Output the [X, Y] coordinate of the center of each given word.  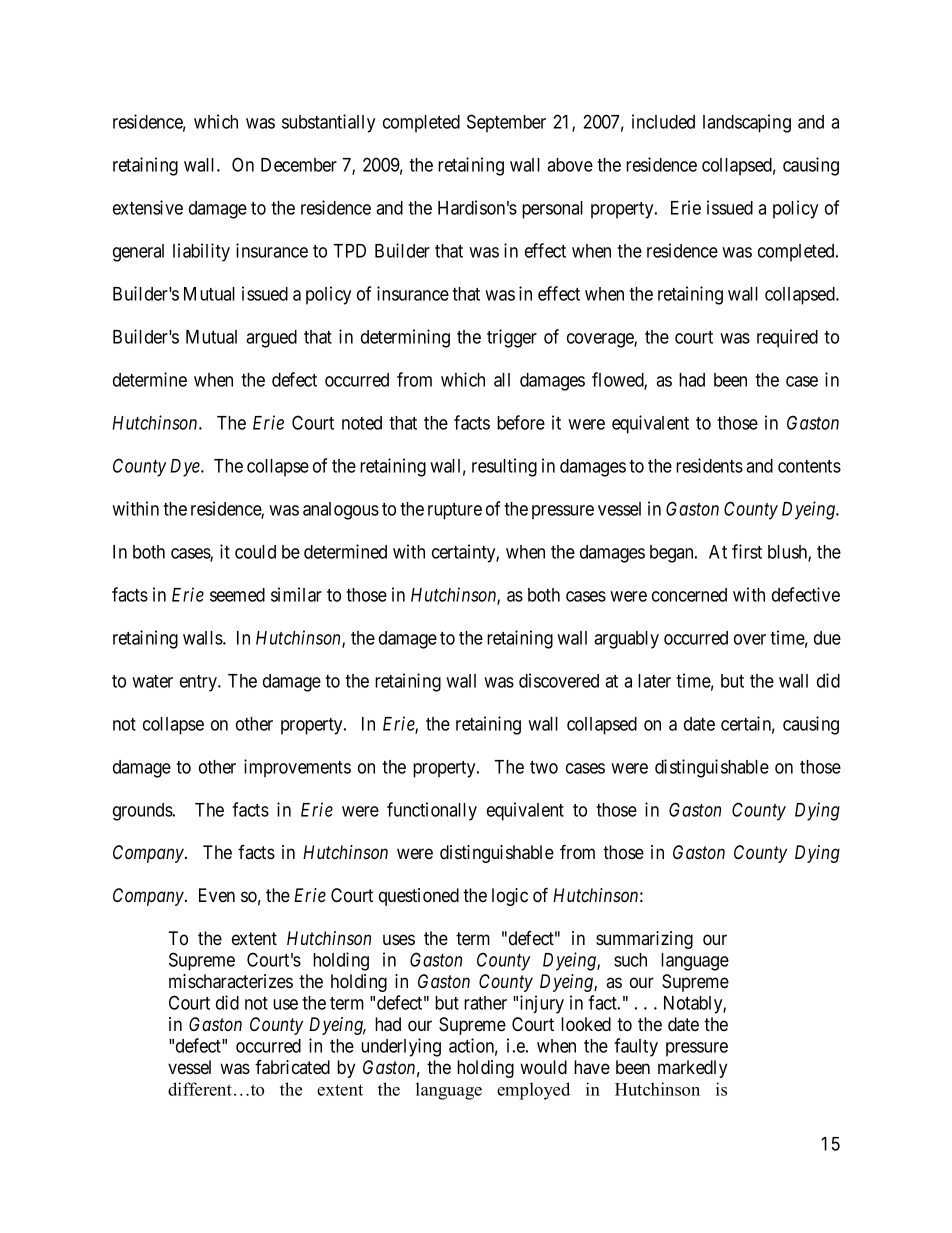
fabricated [292, 1067]
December [299, 165]
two [544, 767]
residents [709, 465]
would [543, 1067]
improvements [297, 768]
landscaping [747, 123]
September [506, 123]
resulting [504, 467]
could [255, 552]
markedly [692, 1069]
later [654, 681]
